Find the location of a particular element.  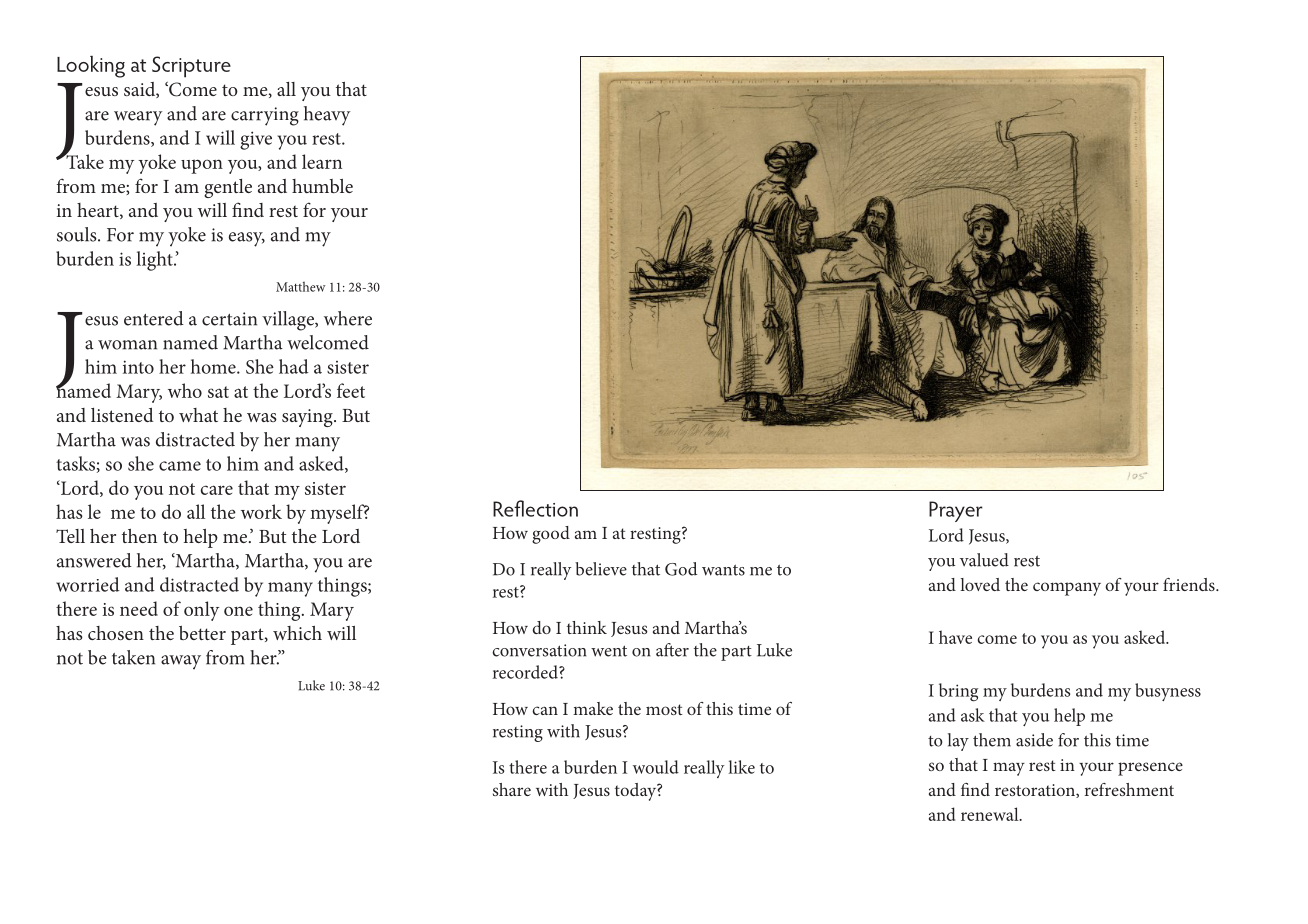

think is located at coordinates (587, 627).
